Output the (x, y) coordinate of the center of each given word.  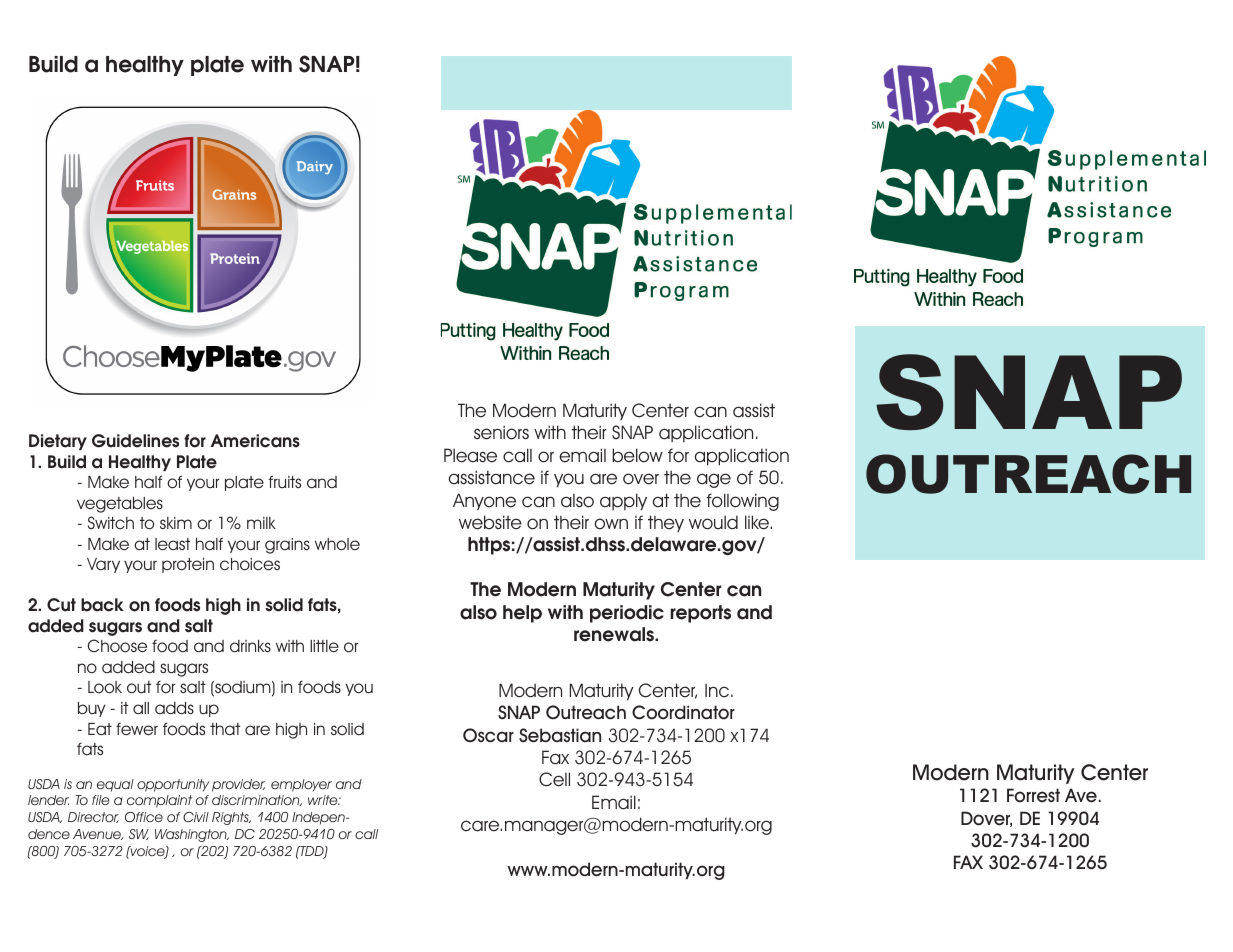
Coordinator (683, 712)
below (637, 455)
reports (700, 614)
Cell (554, 779)
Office (144, 817)
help (522, 614)
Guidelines (135, 441)
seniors (501, 432)
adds (174, 708)
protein (188, 565)
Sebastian (560, 735)
